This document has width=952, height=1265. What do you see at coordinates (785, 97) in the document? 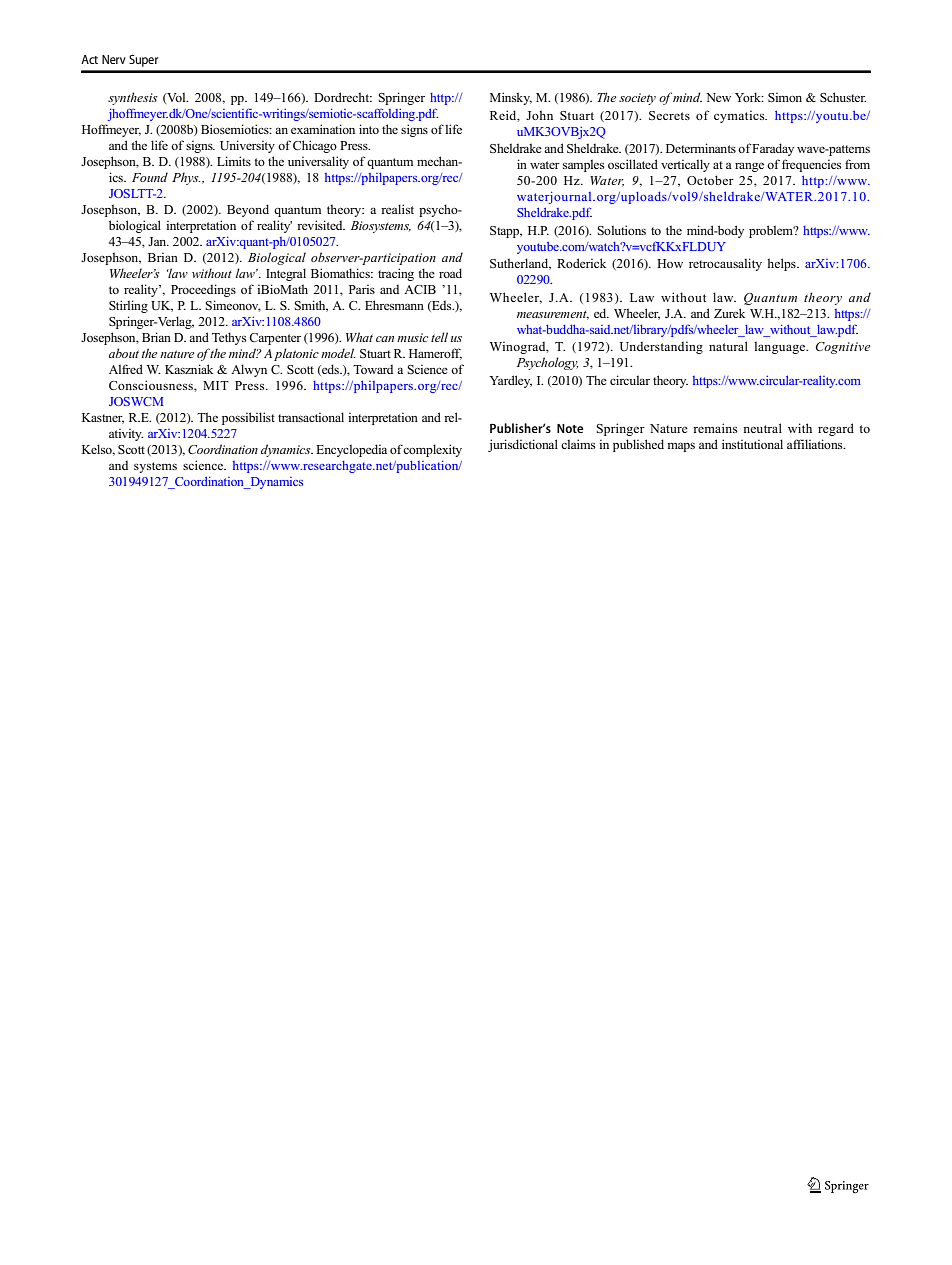
I see `Simon` at bounding box center [785, 97].
